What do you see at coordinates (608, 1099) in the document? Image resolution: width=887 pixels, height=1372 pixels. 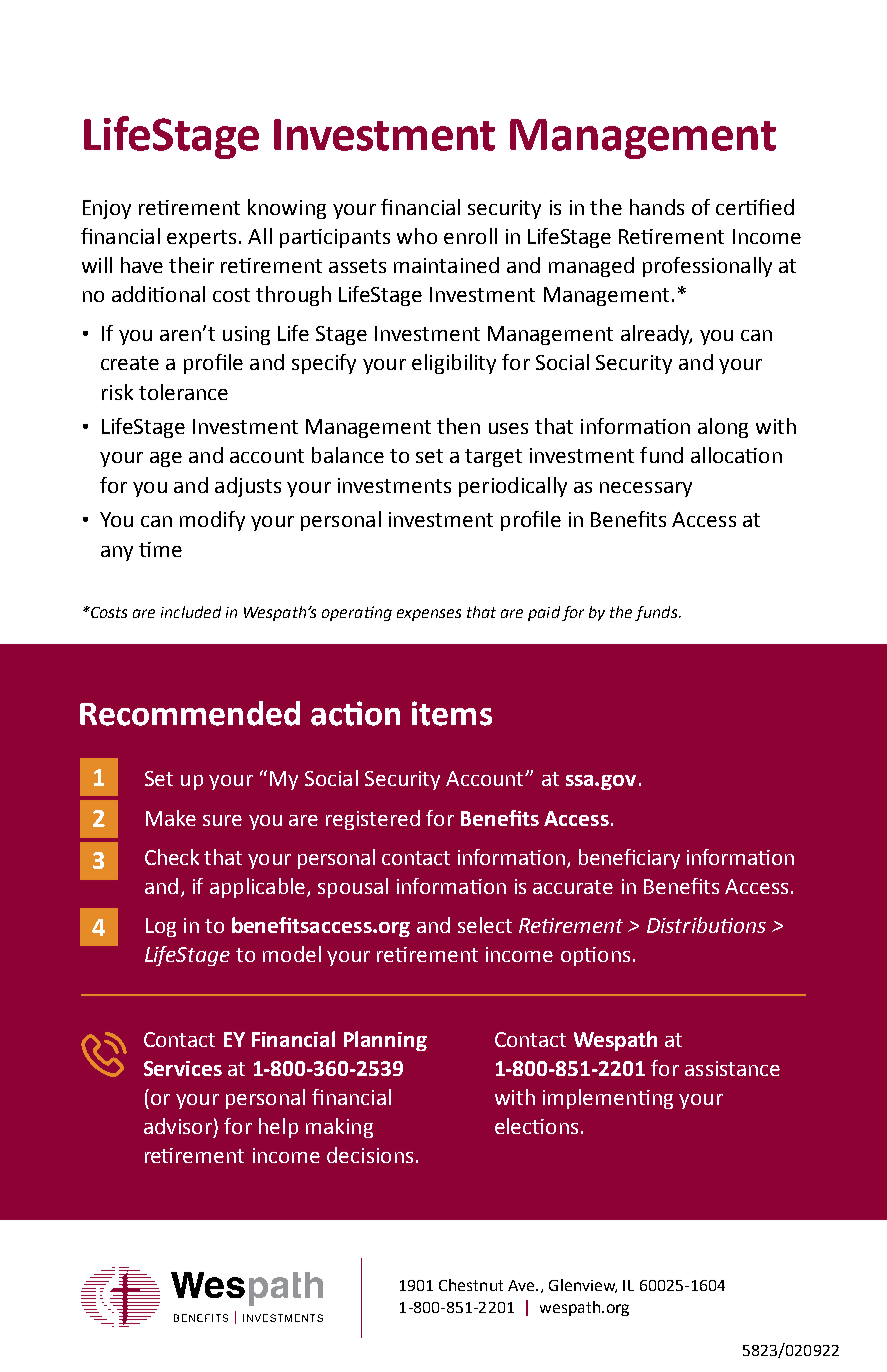 I see `implementing` at bounding box center [608, 1099].
